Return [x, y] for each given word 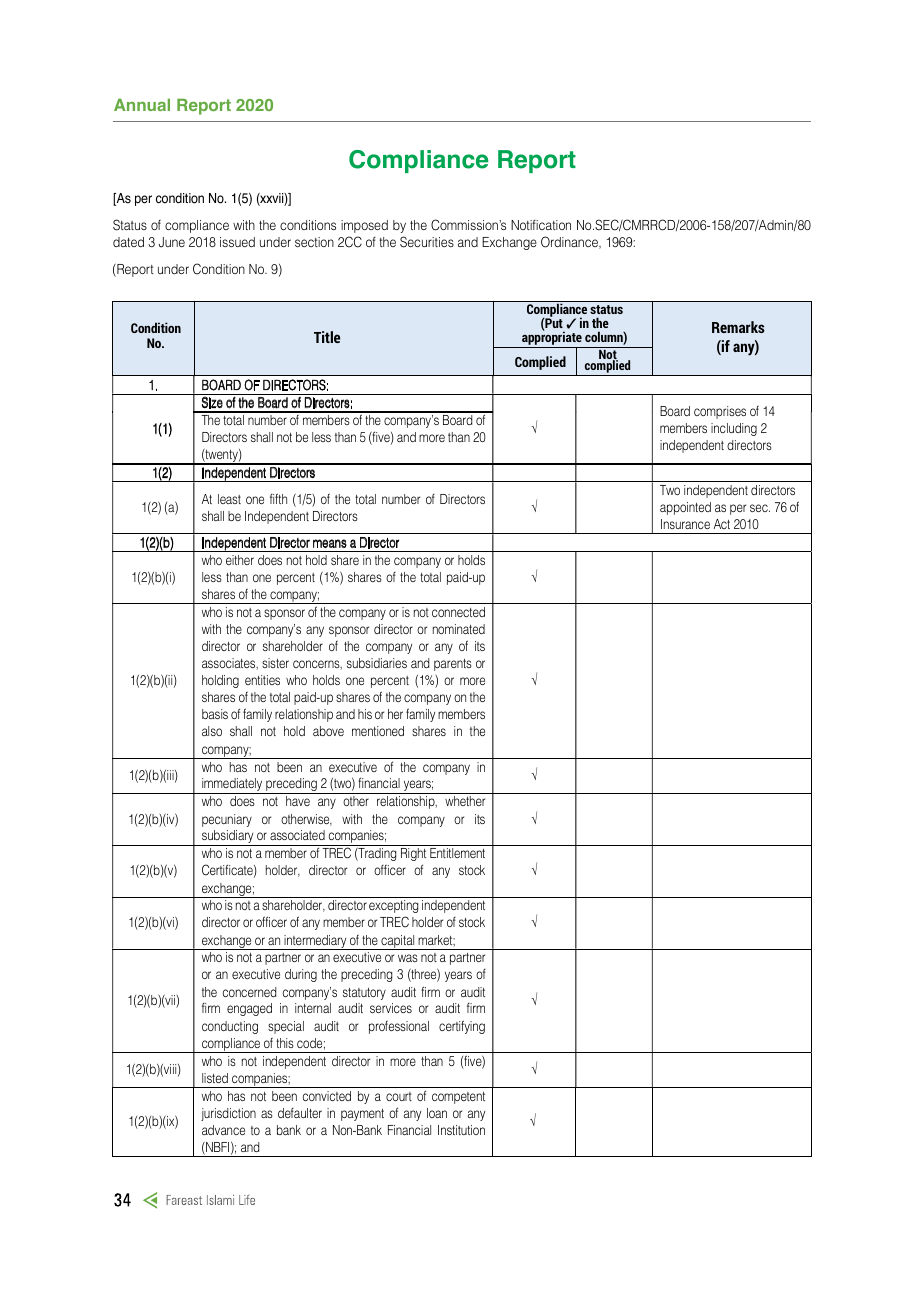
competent [458, 1098]
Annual [142, 105]
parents [453, 665]
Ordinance [570, 242]
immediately [232, 786]
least [229, 499]
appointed [685, 508]
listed [215, 1078]
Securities [427, 242]
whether [465, 801]
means [330, 543]
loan [437, 1113]
